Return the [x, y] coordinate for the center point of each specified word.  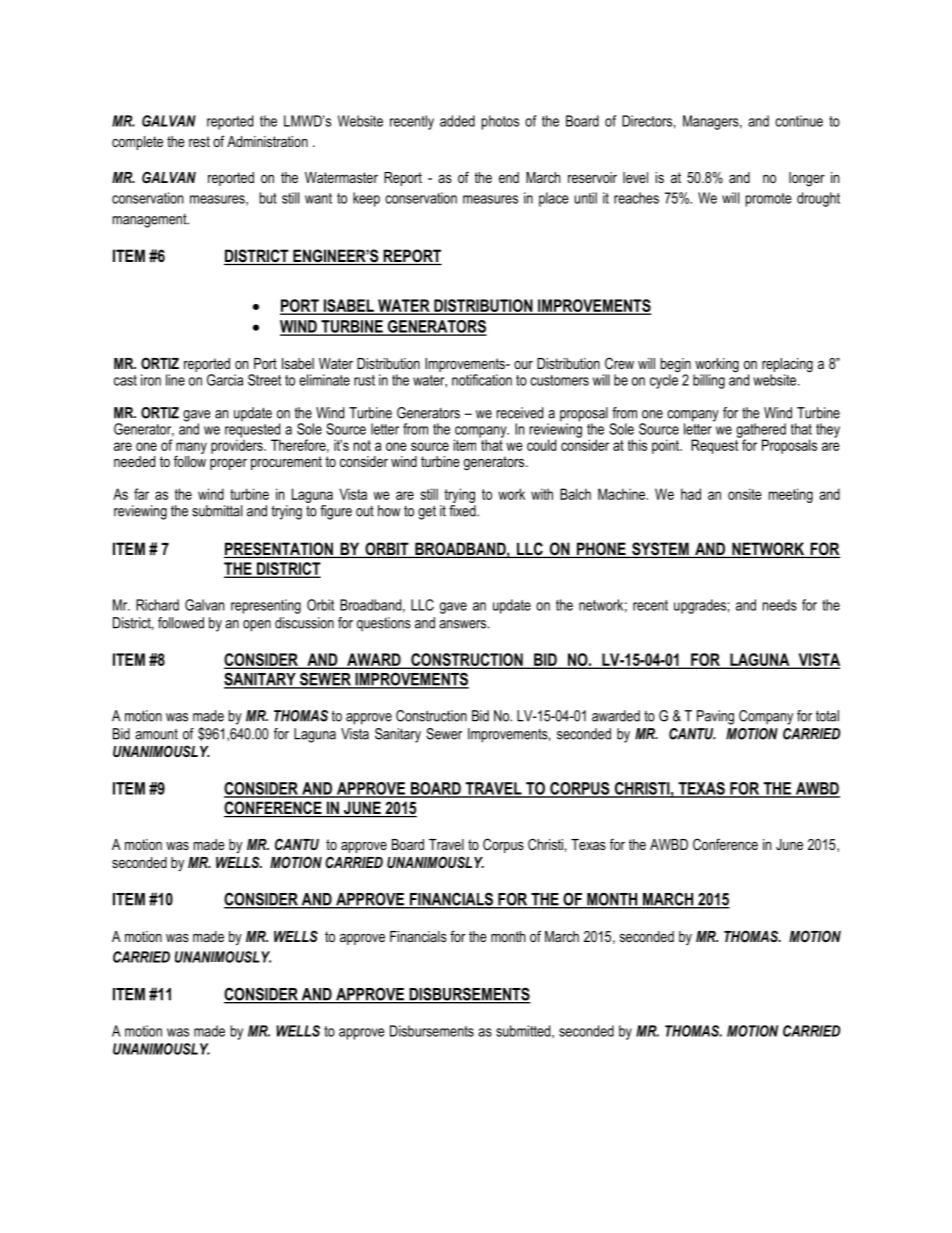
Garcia [225, 380]
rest [199, 141]
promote [769, 200]
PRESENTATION [279, 550]
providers [238, 445]
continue [799, 121]
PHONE [601, 550]
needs [780, 605]
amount [156, 734]
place [554, 199]
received [520, 413]
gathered [761, 431]
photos [500, 122]
